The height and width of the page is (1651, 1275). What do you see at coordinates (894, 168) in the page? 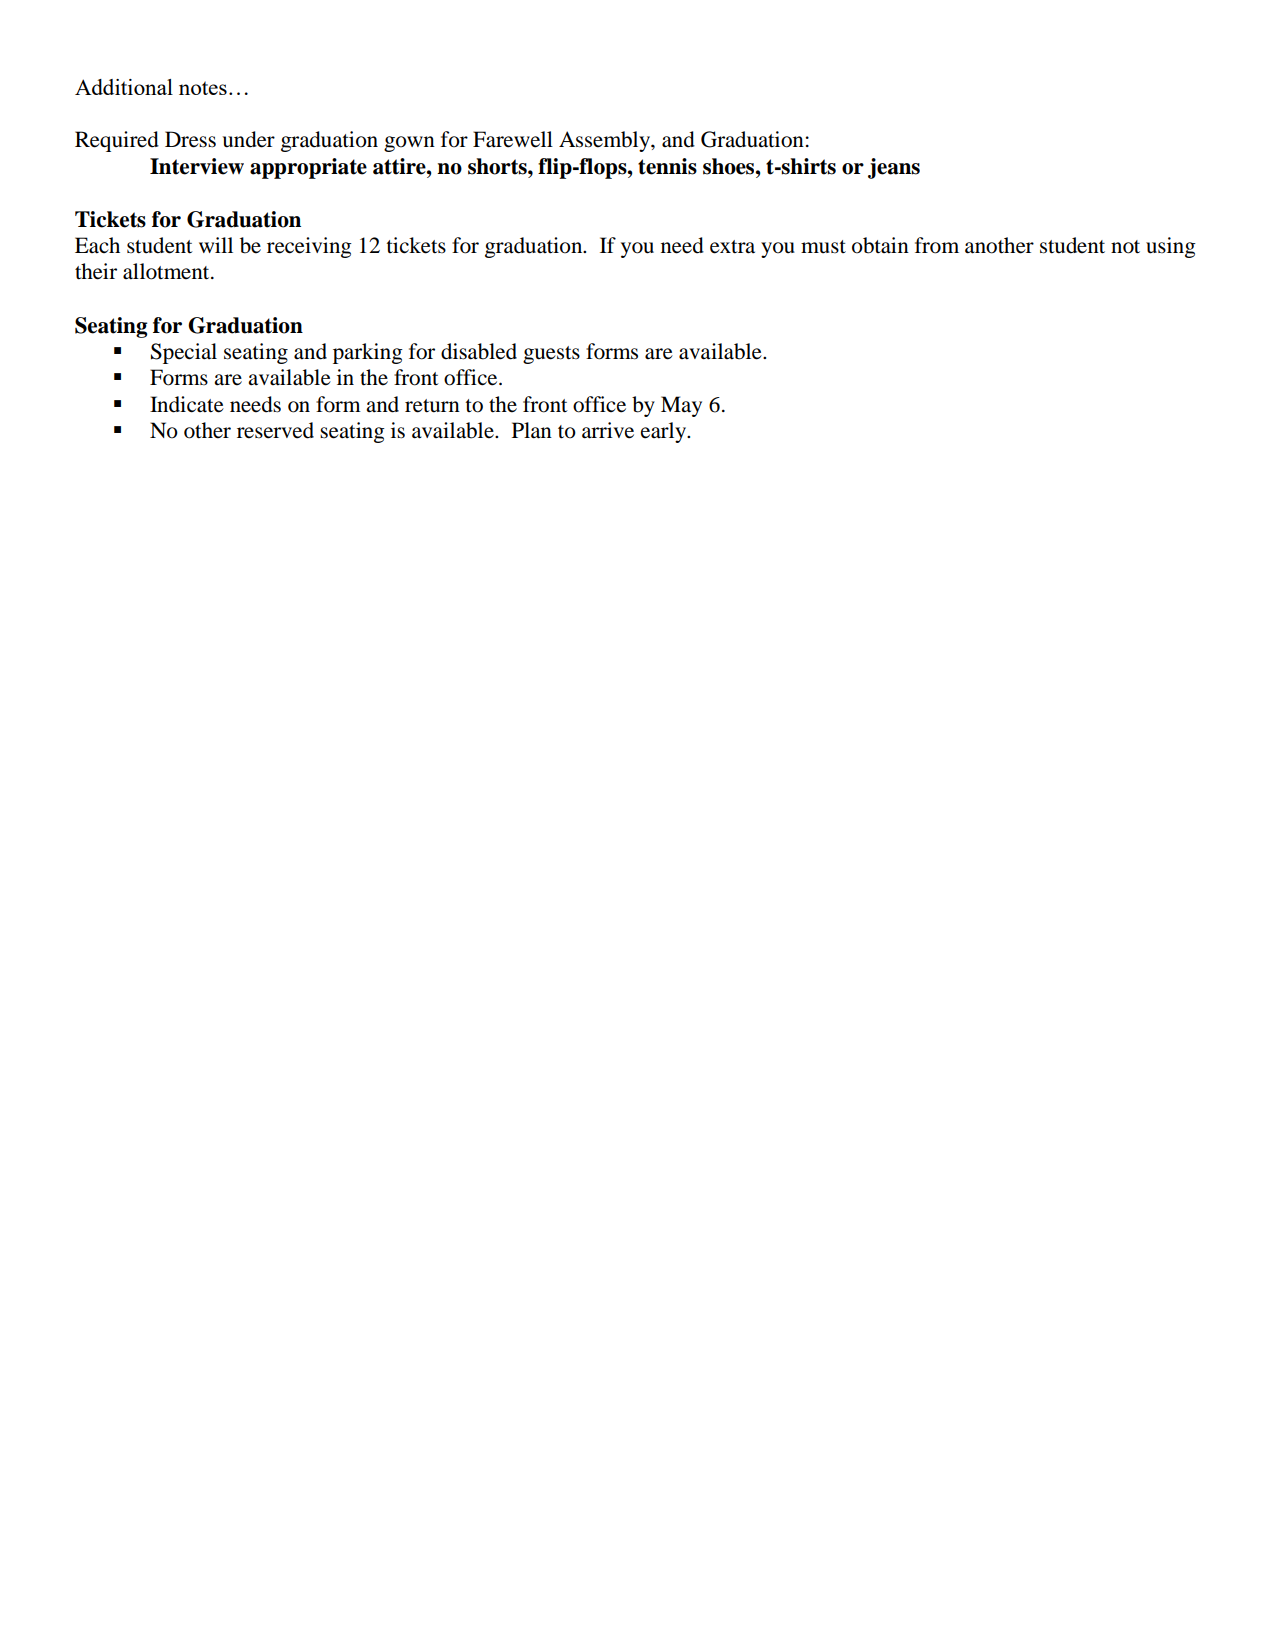
I see `jeans` at bounding box center [894, 168].
